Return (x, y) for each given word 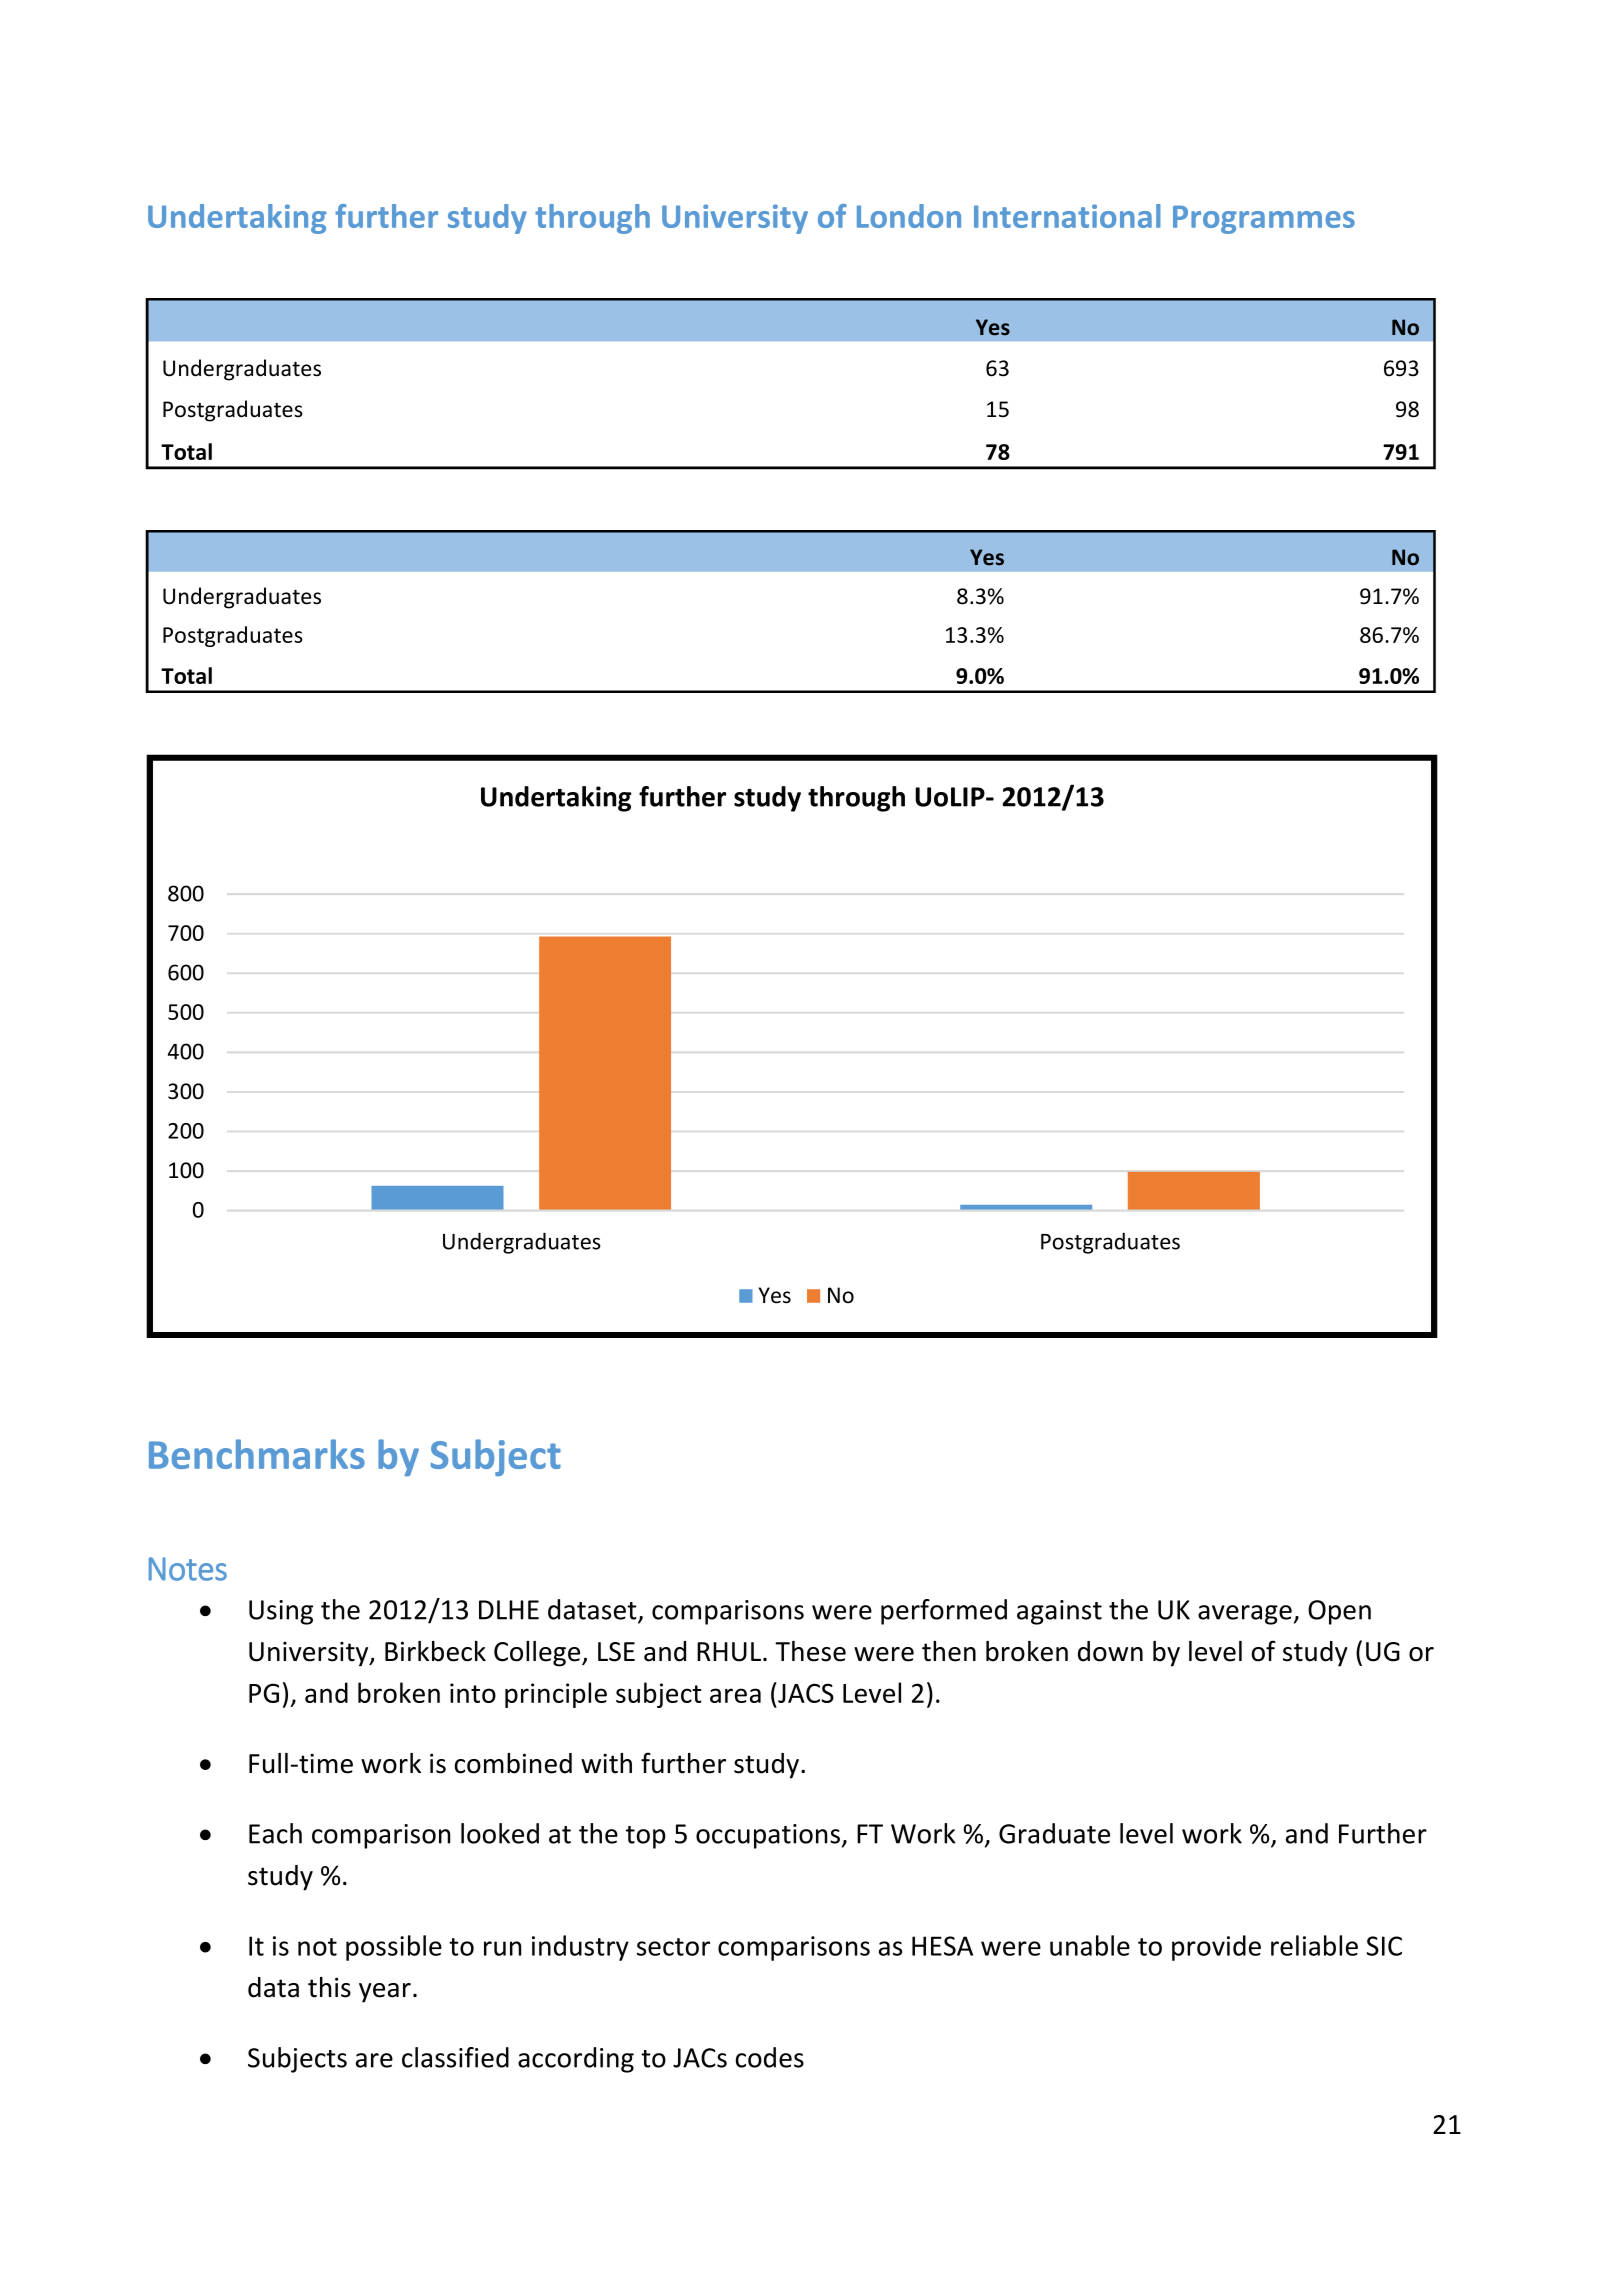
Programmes (1264, 220)
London (909, 216)
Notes (188, 1569)
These (810, 1651)
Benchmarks (257, 1454)
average (1245, 1615)
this (329, 1987)
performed (944, 1612)
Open (1339, 1612)
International (1067, 216)
